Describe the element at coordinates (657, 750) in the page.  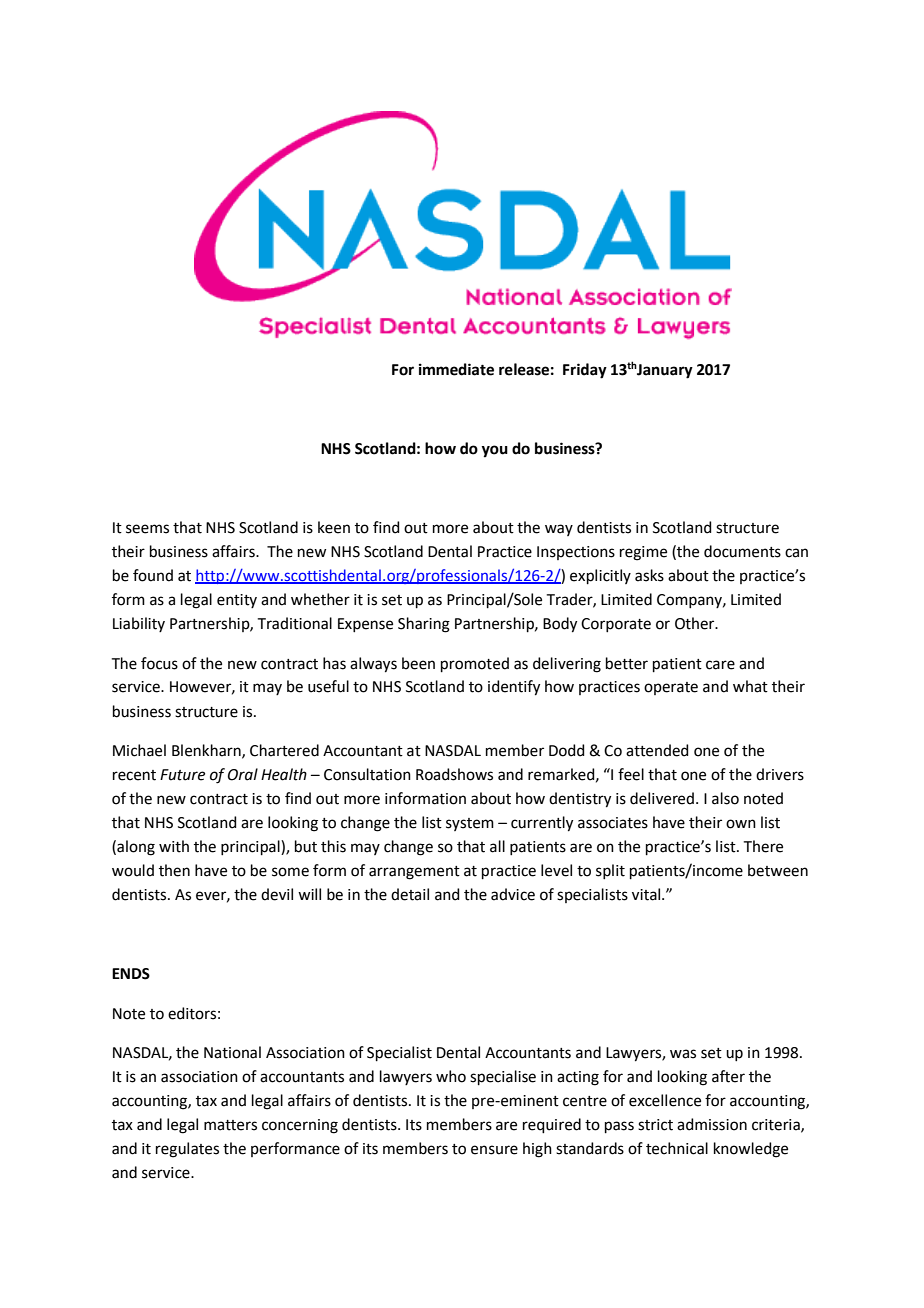
I see `attended` at that location.
